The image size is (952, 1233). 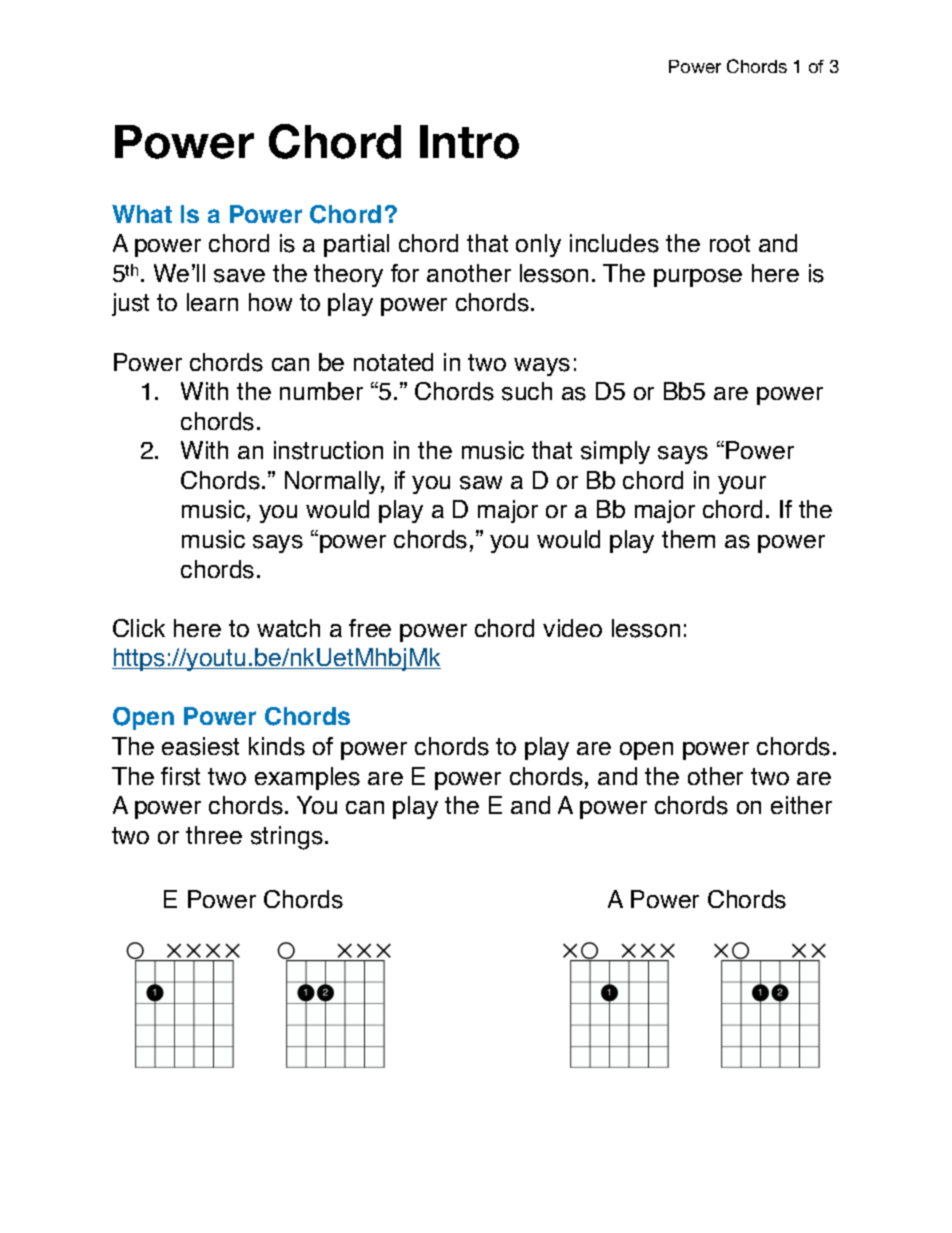 I want to click on such, so click(x=527, y=391).
